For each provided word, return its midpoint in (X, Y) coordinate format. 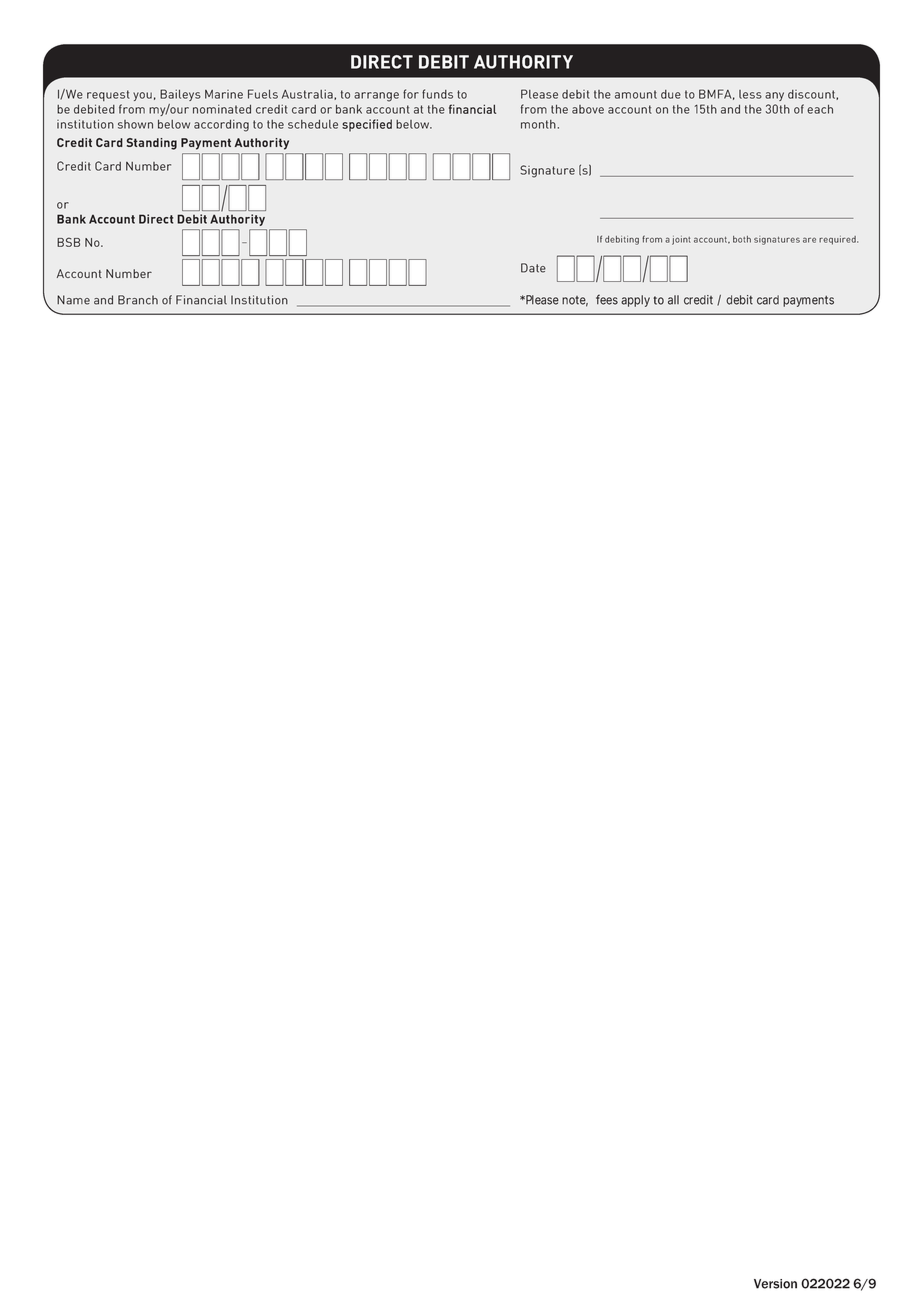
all (673, 300)
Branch (138, 300)
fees (607, 299)
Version (775, 1284)
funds (437, 94)
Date (533, 268)
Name (73, 300)
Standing (152, 144)
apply (635, 301)
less (750, 94)
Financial (201, 300)
